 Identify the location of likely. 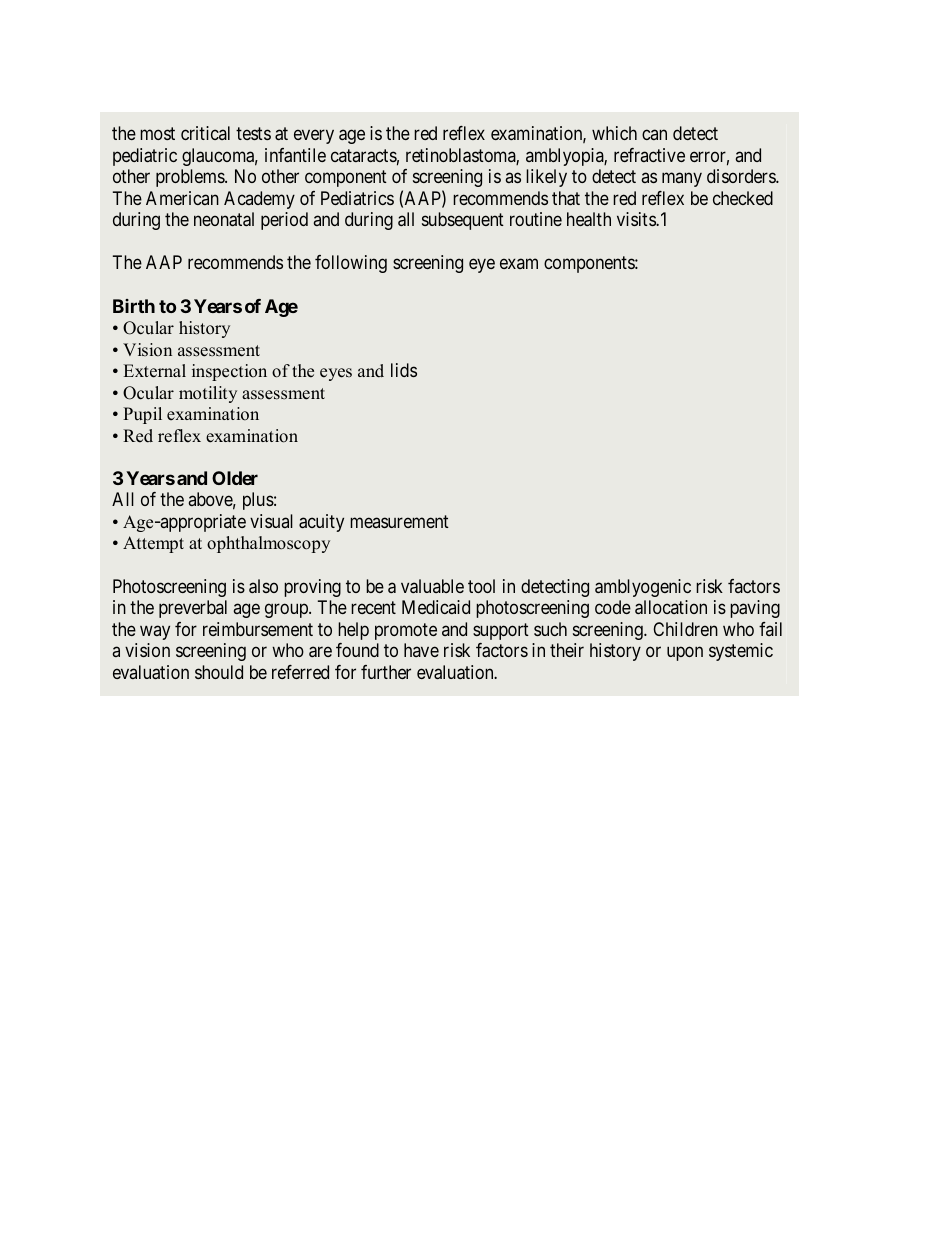
(546, 178).
